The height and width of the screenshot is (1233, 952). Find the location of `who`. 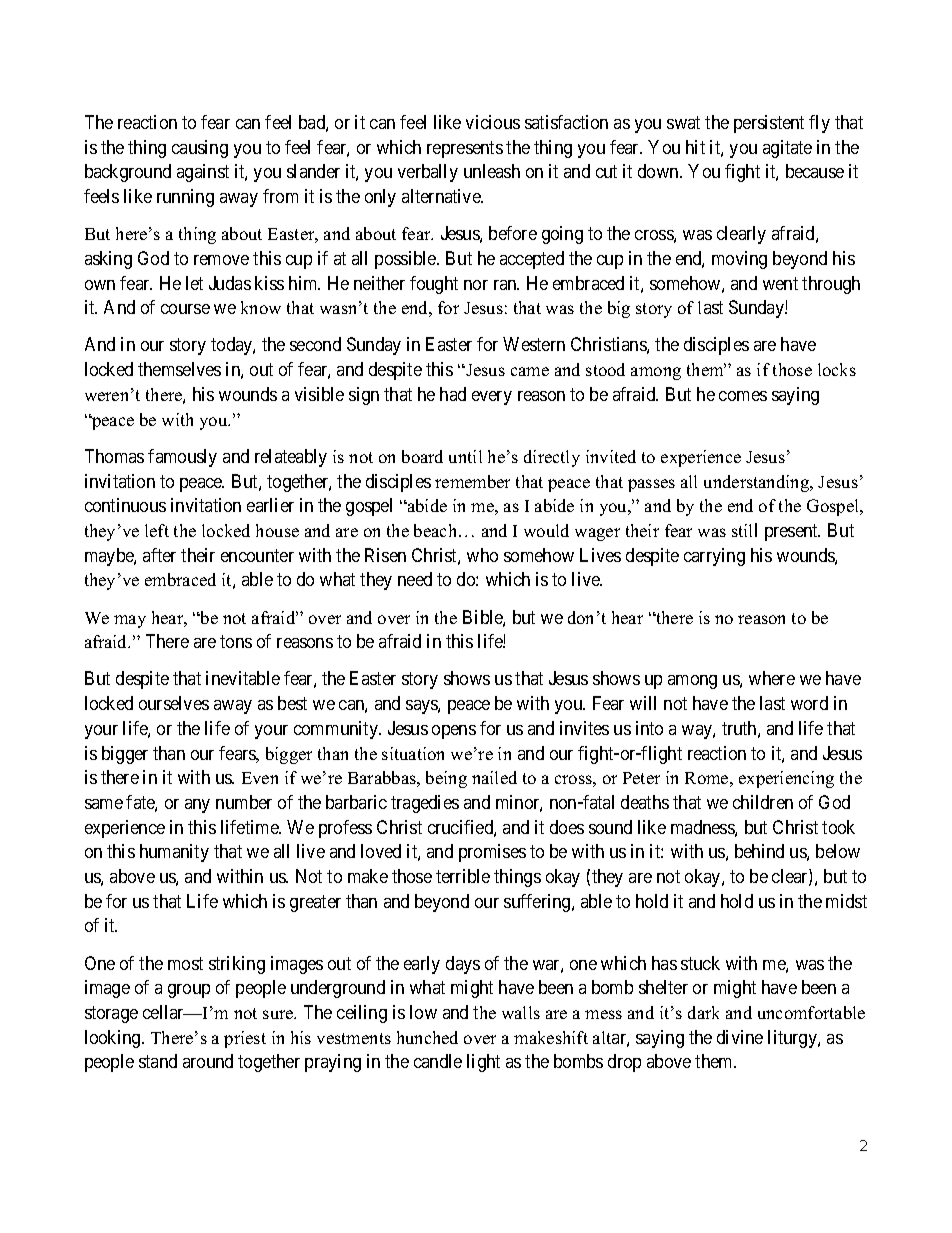

who is located at coordinates (482, 555).
